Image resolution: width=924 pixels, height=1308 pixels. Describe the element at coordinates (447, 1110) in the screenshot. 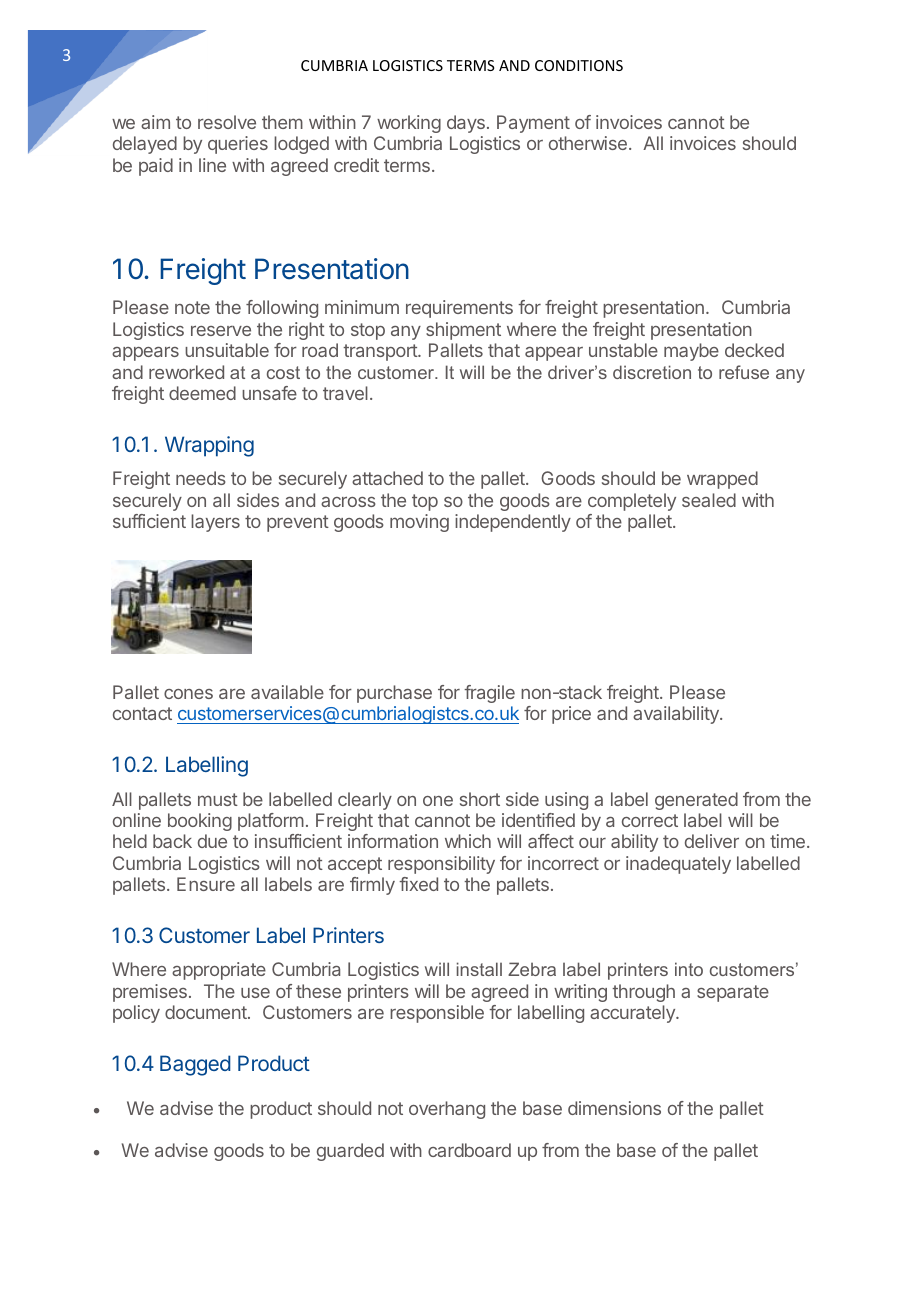

I see `overhang` at that location.
